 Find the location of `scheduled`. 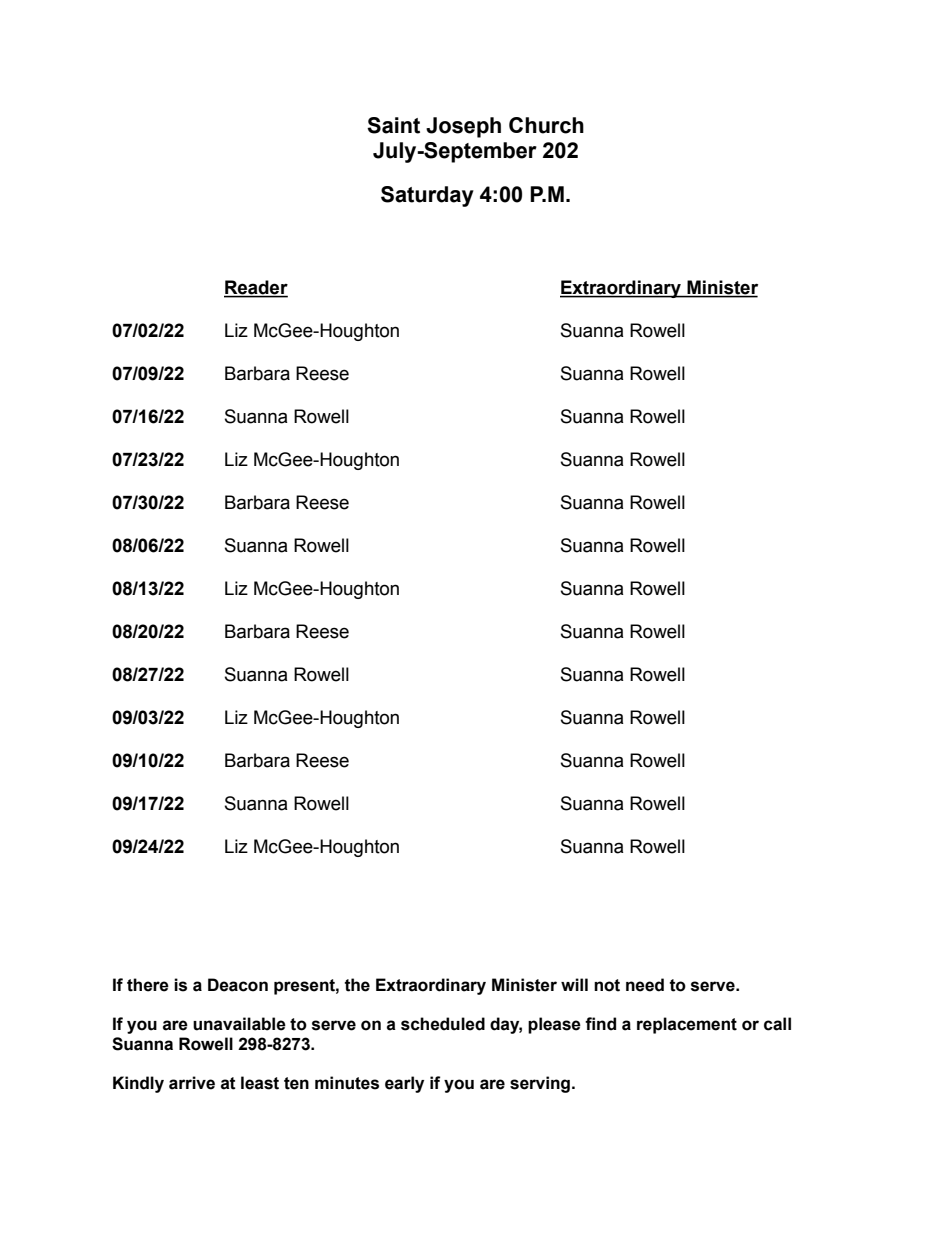

scheduled is located at coordinates (443, 1024).
